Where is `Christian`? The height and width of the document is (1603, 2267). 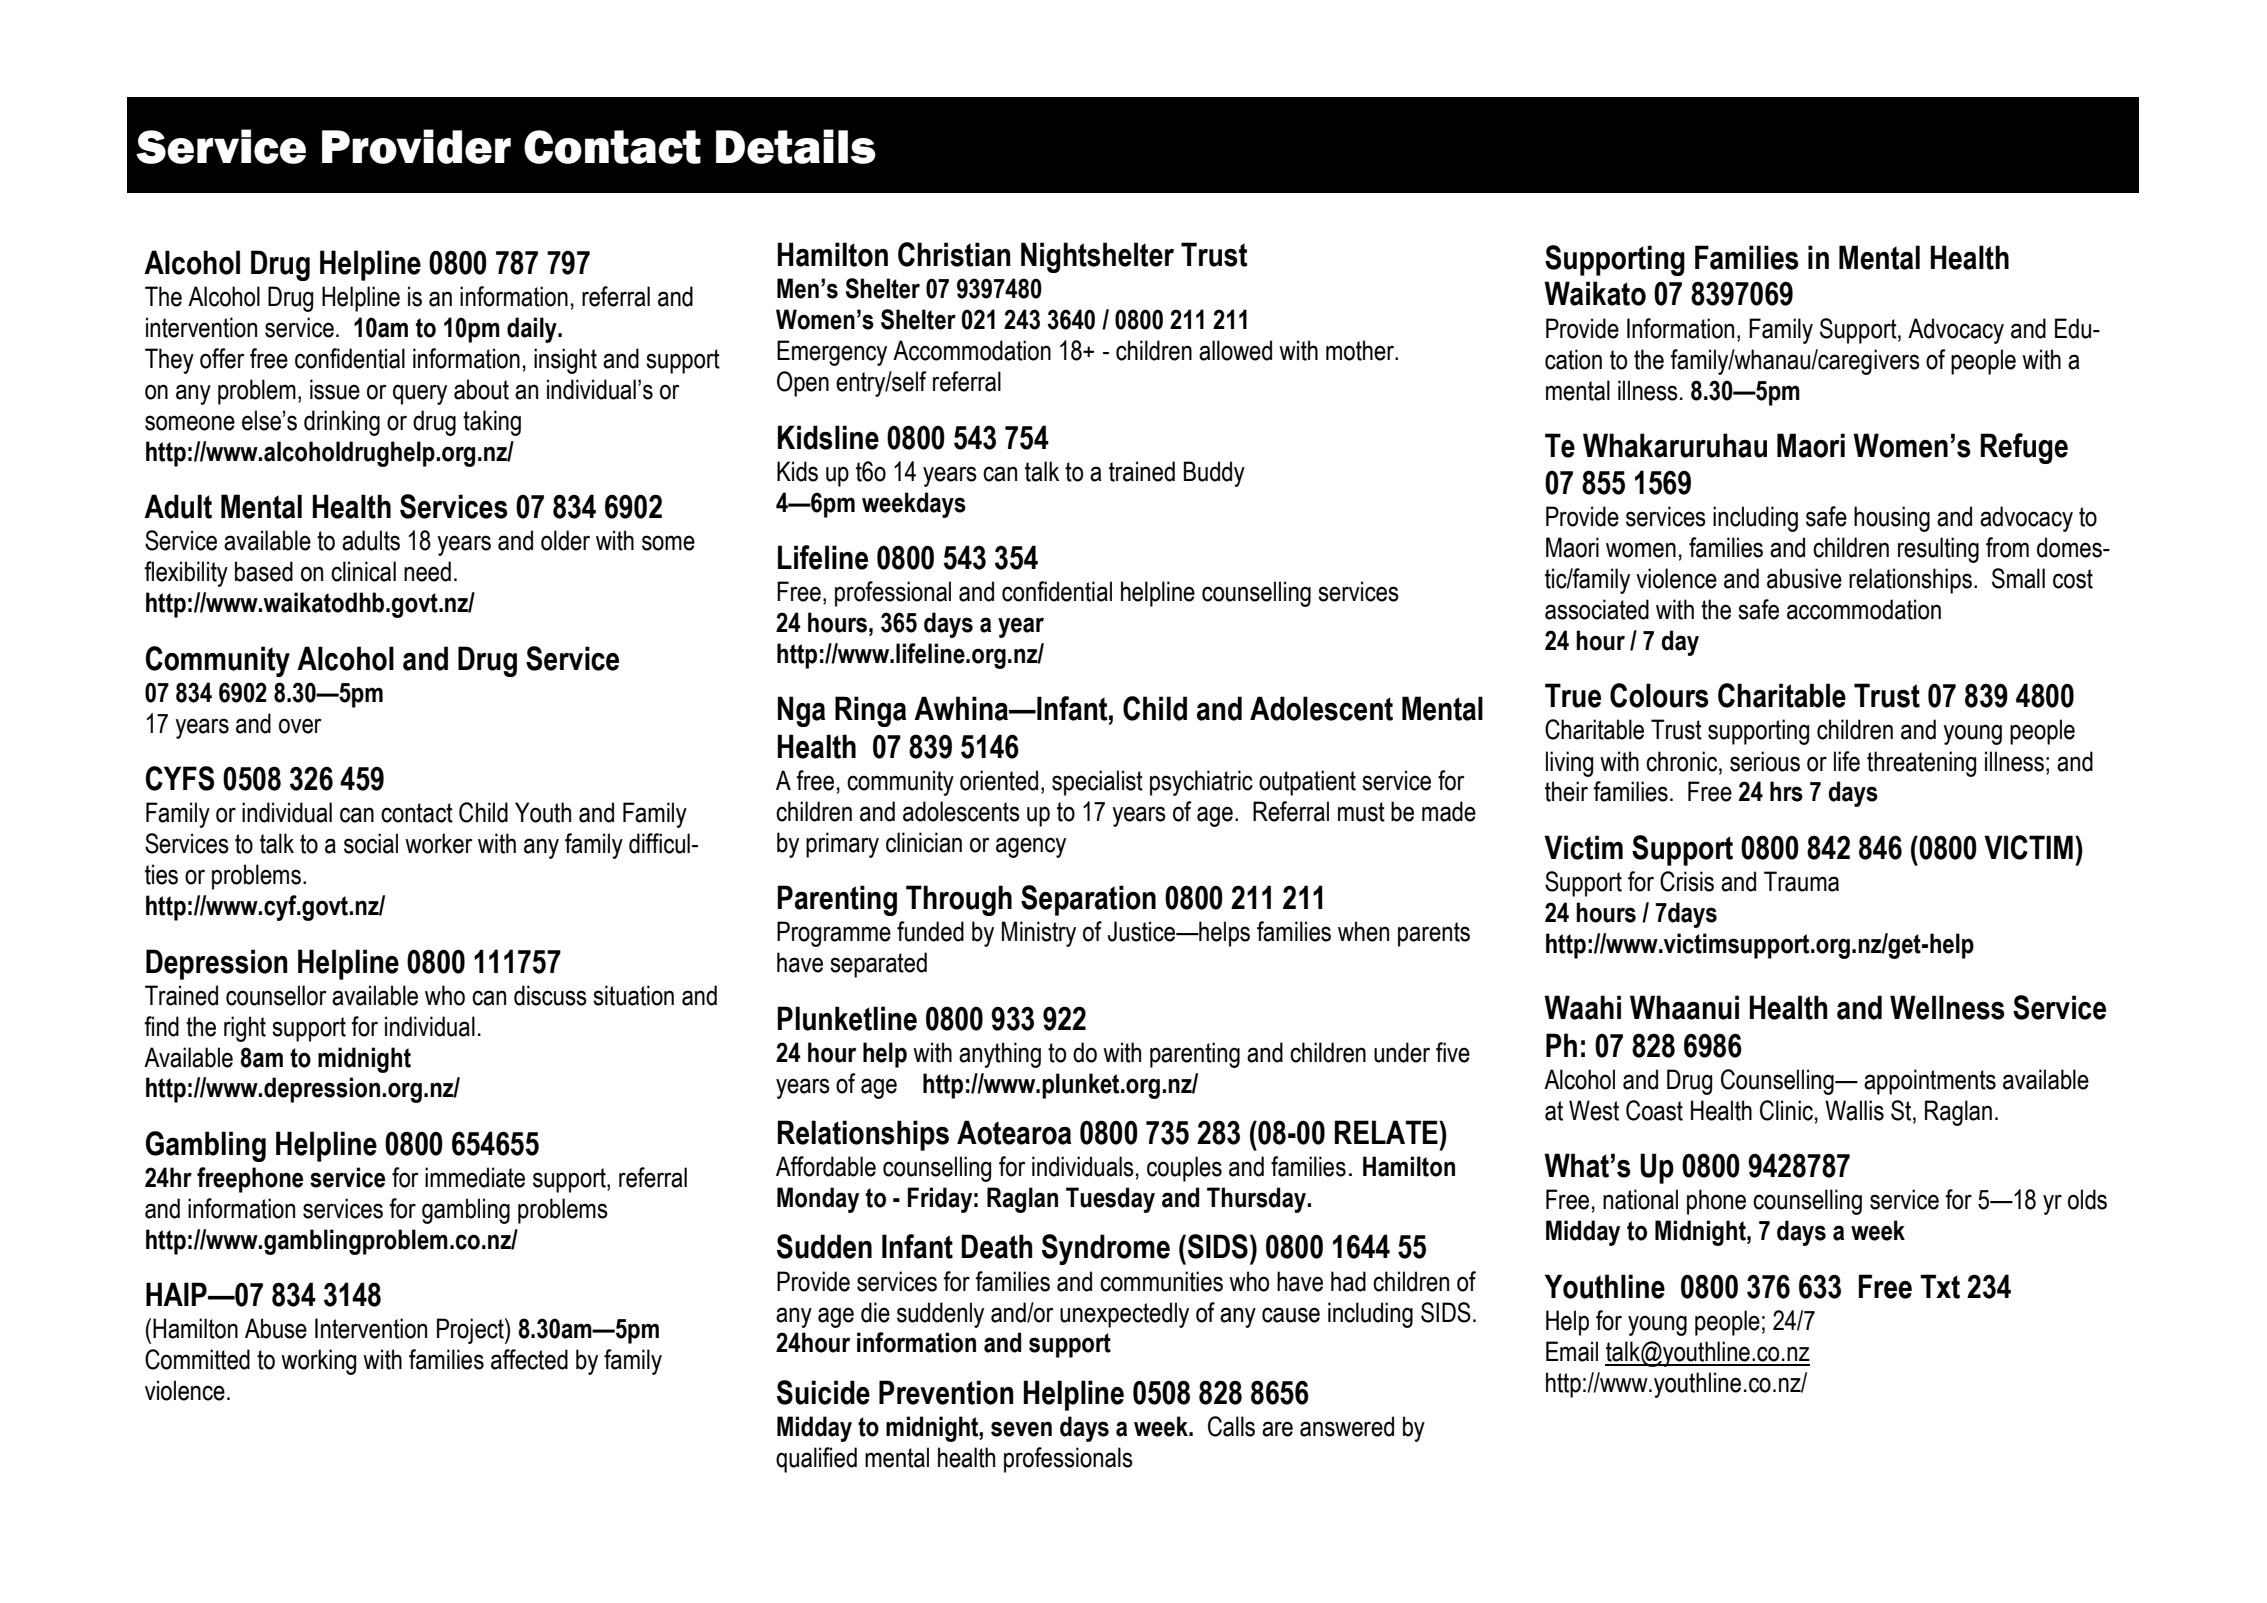
Christian is located at coordinates (954, 254).
